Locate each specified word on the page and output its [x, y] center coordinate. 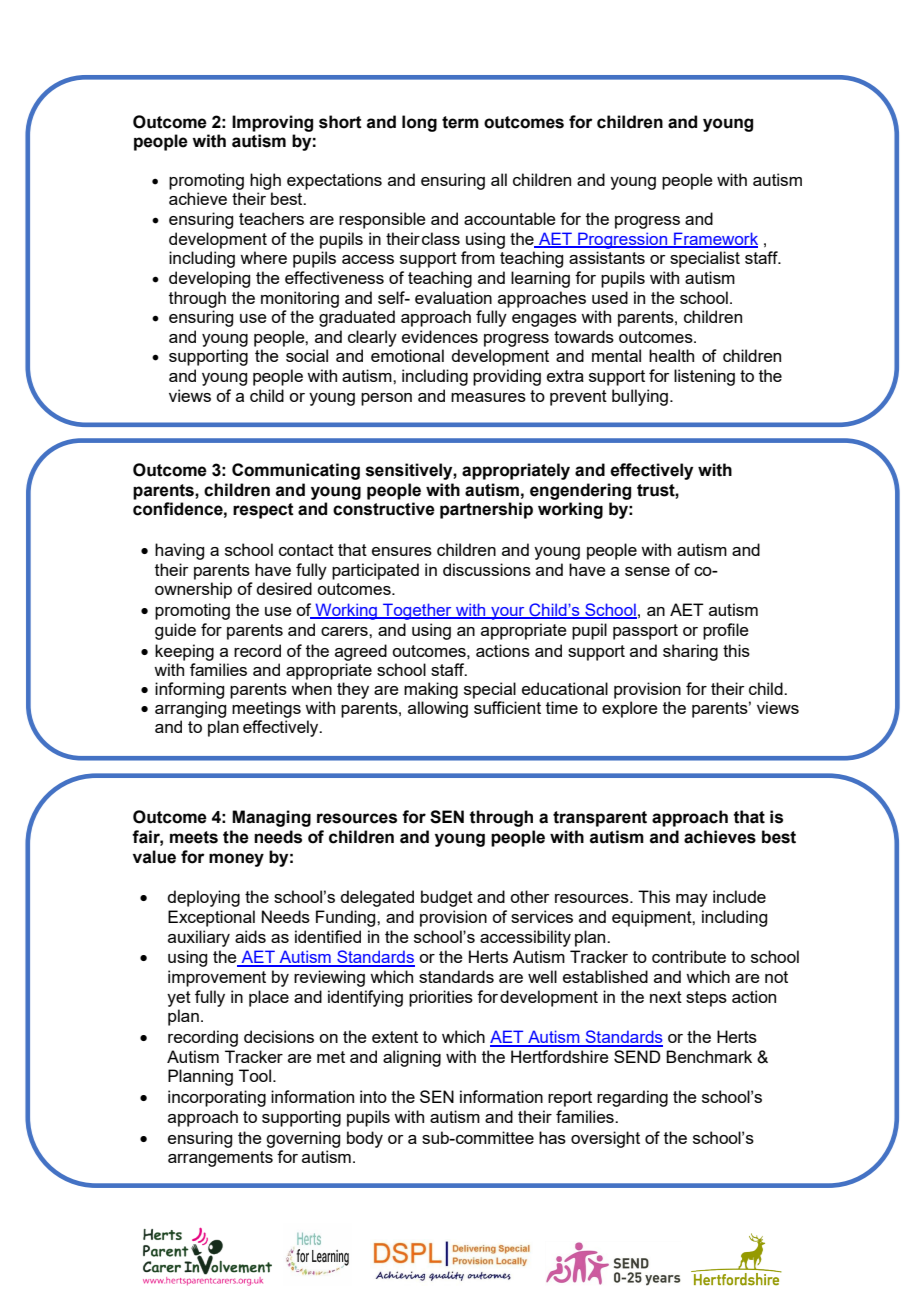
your [508, 613]
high [265, 181]
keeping [184, 652]
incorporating [217, 1098]
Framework [715, 239]
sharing [690, 652]
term [460, 122]
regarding [632, 1098]
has [552, 1137]
